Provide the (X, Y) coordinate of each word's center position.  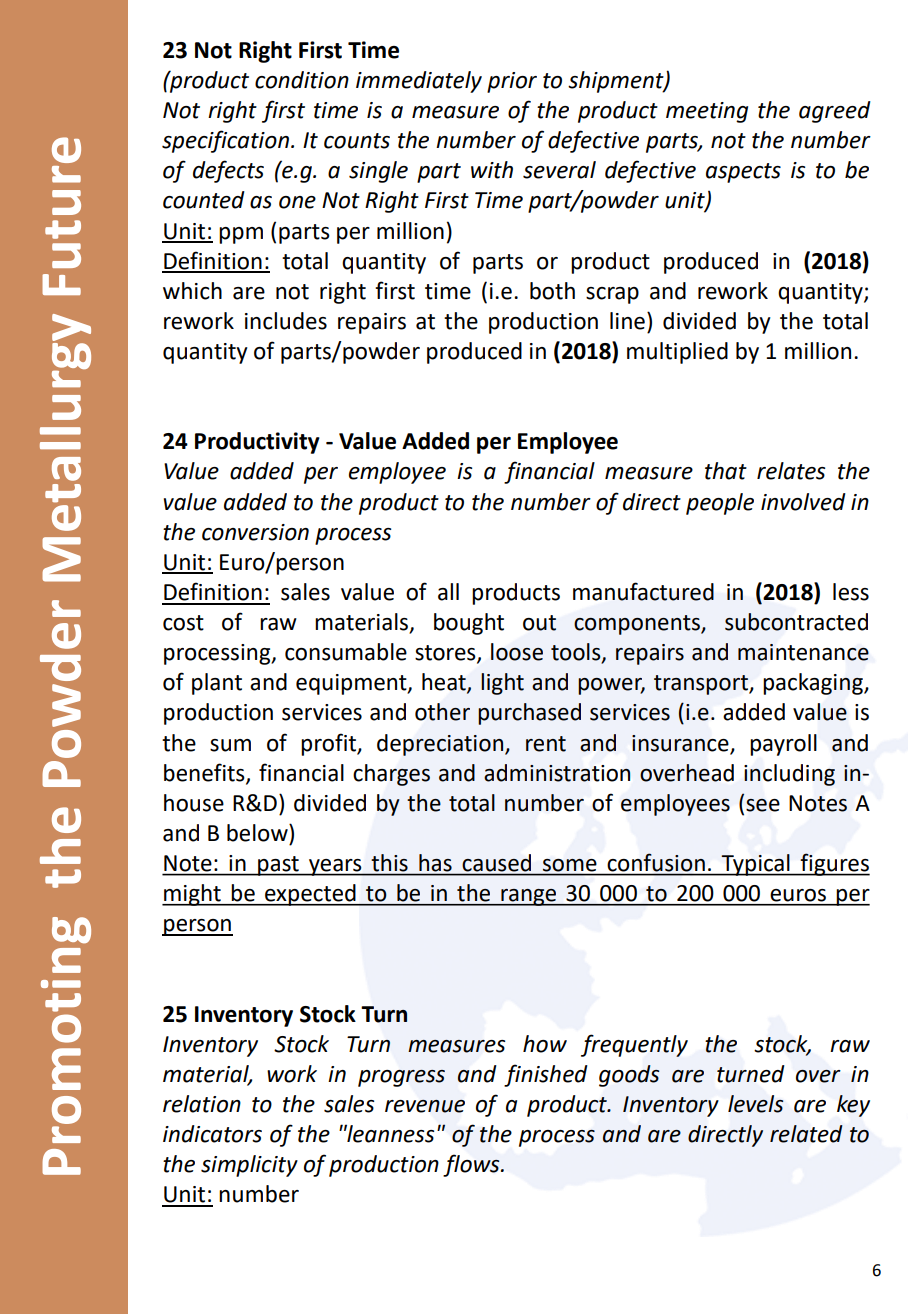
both (552, 291)
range (529, 897)
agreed (835, 112)
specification (225, 141)
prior (512, 82)
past (278, 866)
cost (183, 623)
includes (286, 321)
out (539, 623)
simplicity (249, 1166)
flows (472, 1165)
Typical (756, 865)
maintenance (803, 652)
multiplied (677, 353)
